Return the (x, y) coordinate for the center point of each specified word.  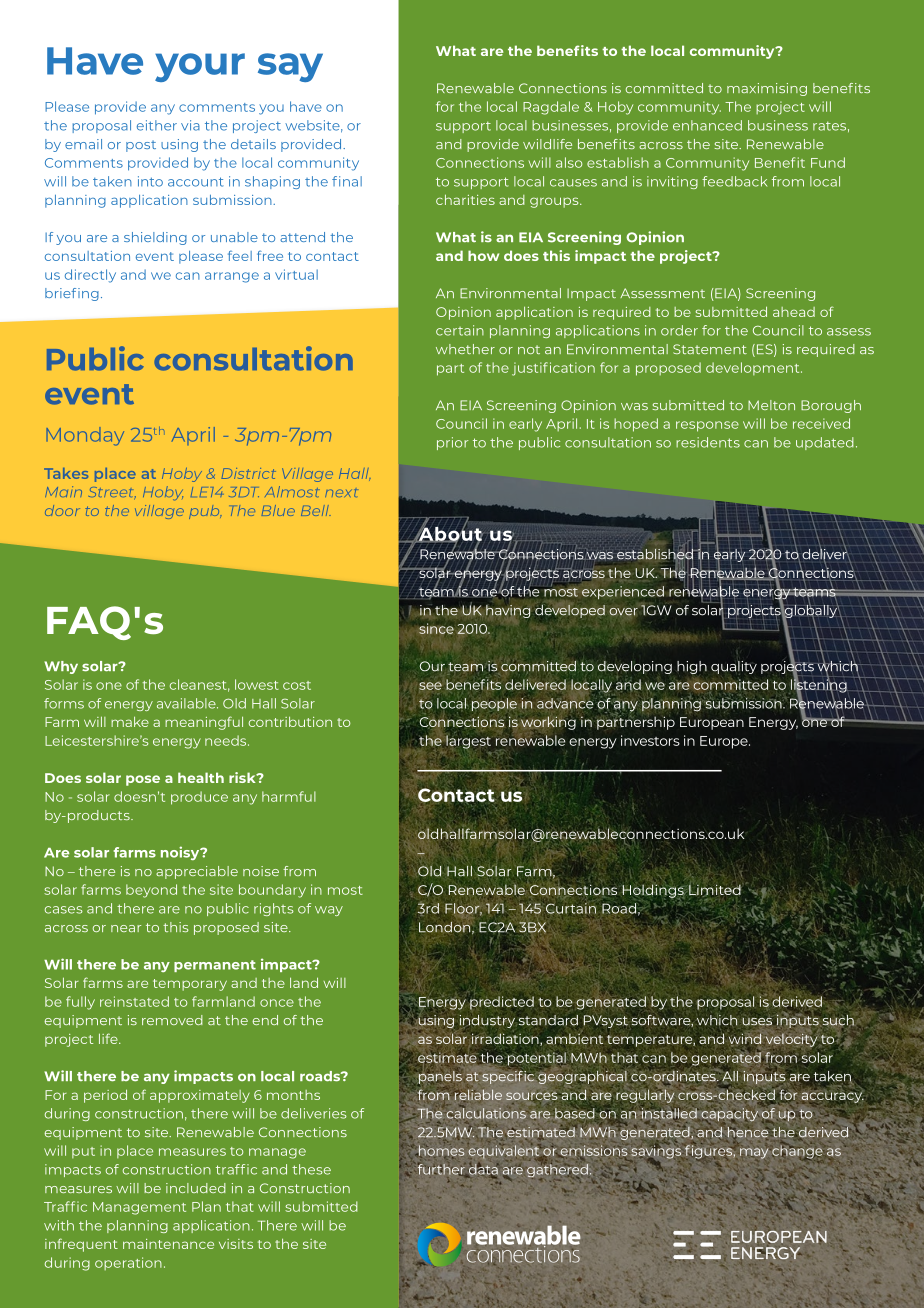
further (442, 1170)
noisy (181, 853)
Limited (715, 891)
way (329, 911)
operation (128, 1263)
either (157, 125)
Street (112, 492)
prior (452, 443)
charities (465, 199)
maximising (767, 89)
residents (708, 442)
